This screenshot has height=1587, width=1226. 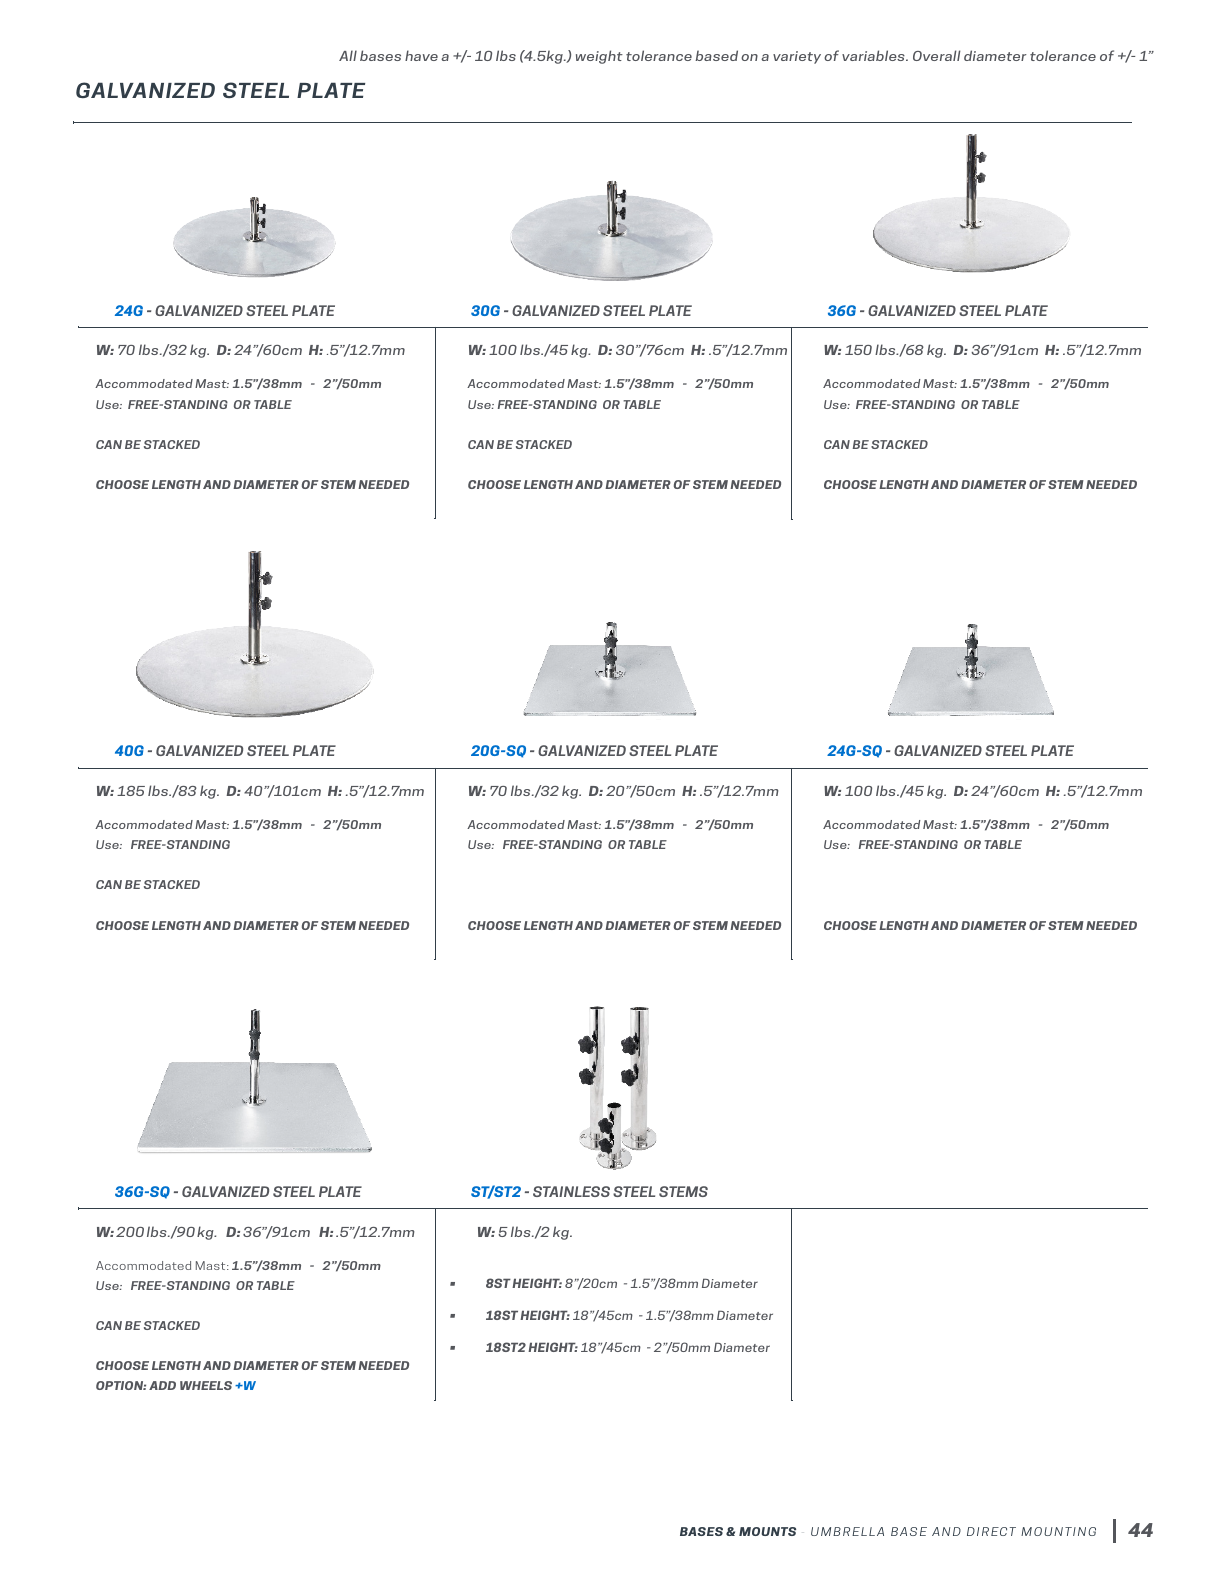 I want to click on weight, so click(x=599, y=57).
